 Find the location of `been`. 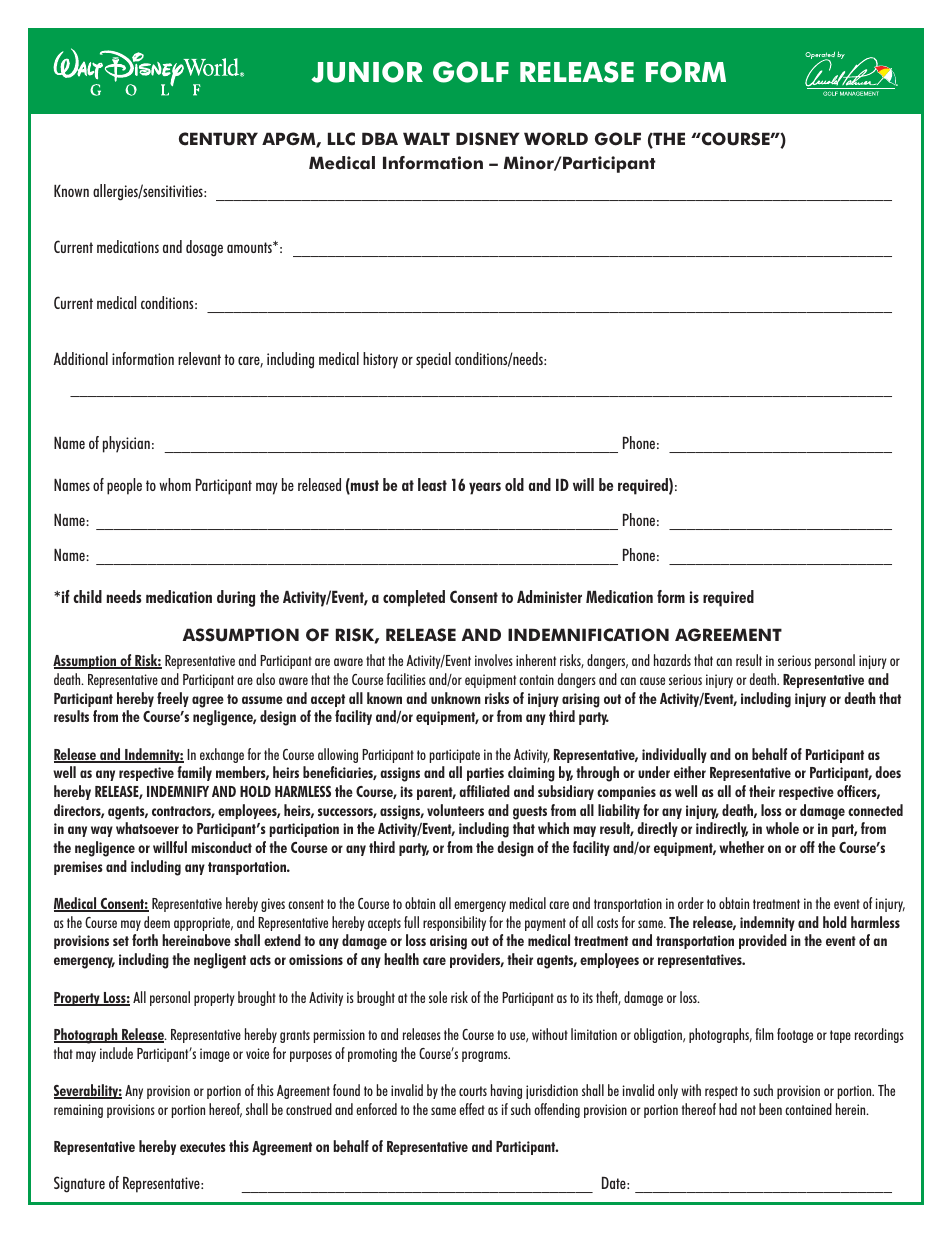

been is located at coordinates (770, 1109).
